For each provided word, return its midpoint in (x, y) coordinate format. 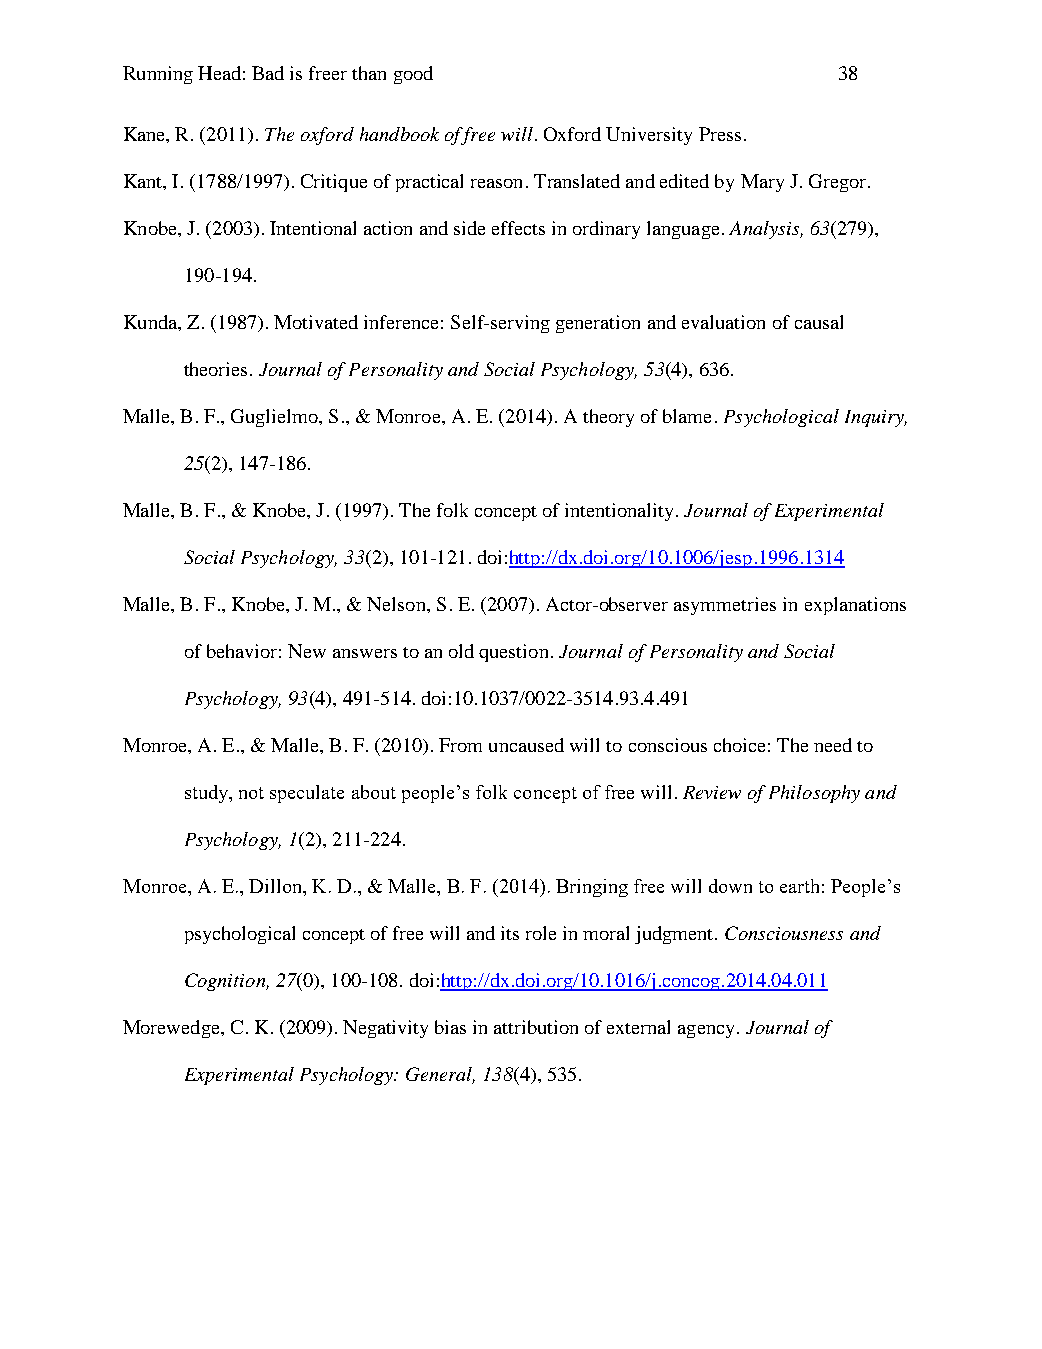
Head (219, 73)
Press (720, 134)
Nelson (397, 604)
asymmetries (725, 606)
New (307, 651)
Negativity (385, 1029)
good (413, 75)
